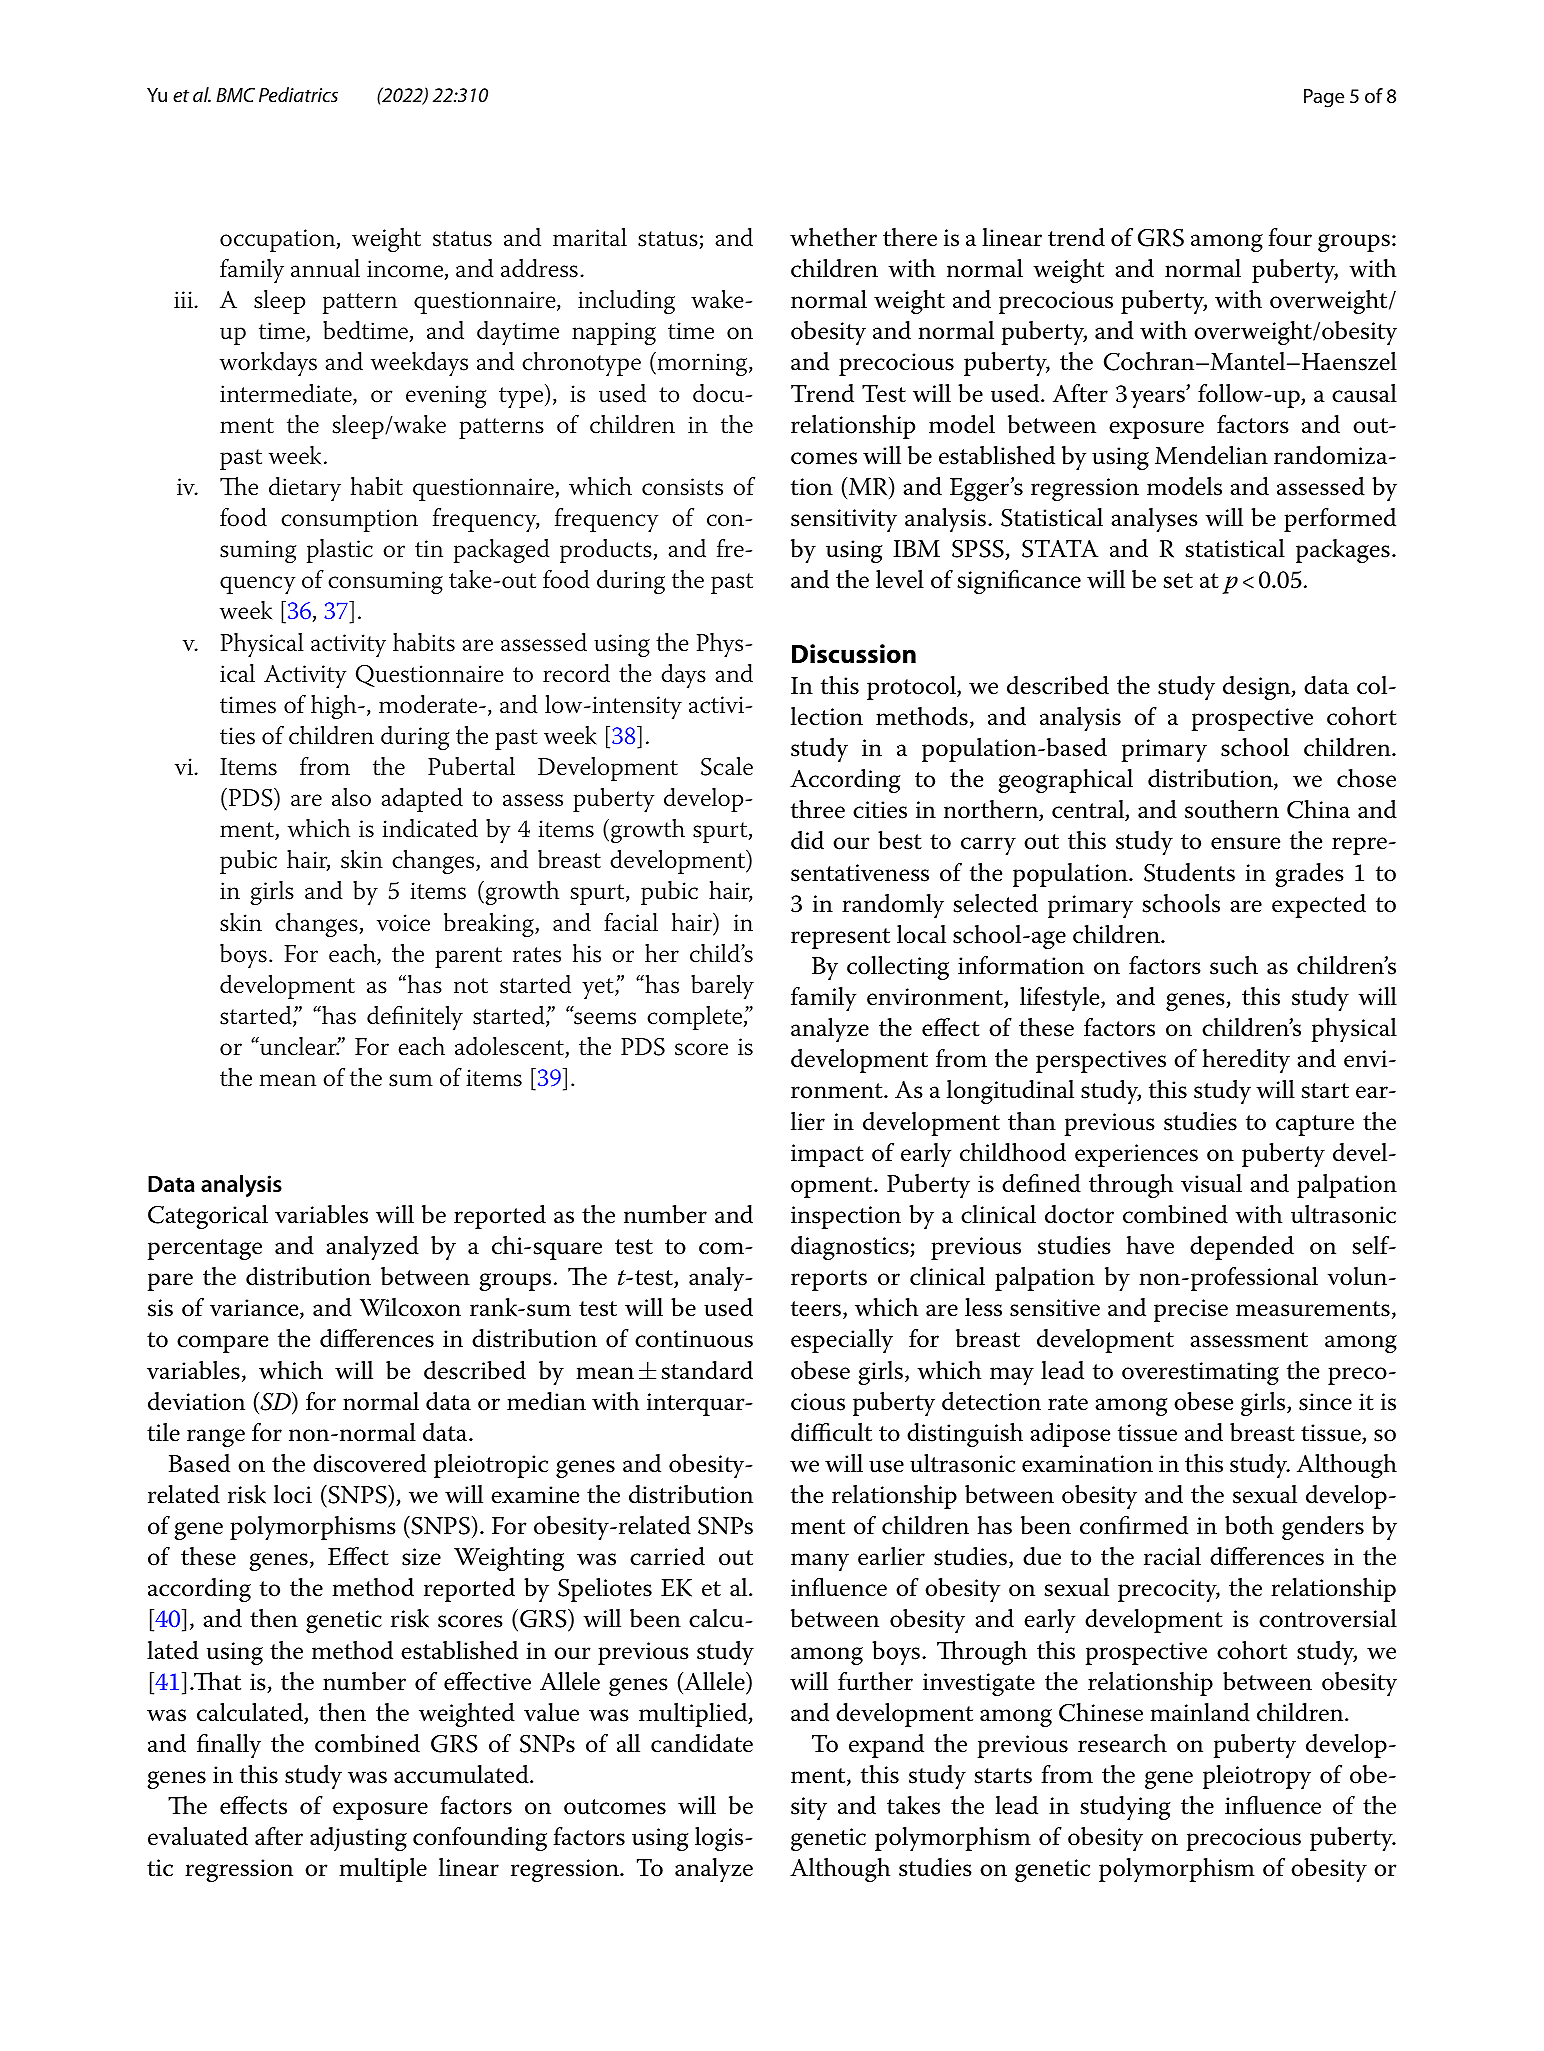 The width and height of the screenshot is (1544, 2051). I want to click on dietary, so click(305, 489).
